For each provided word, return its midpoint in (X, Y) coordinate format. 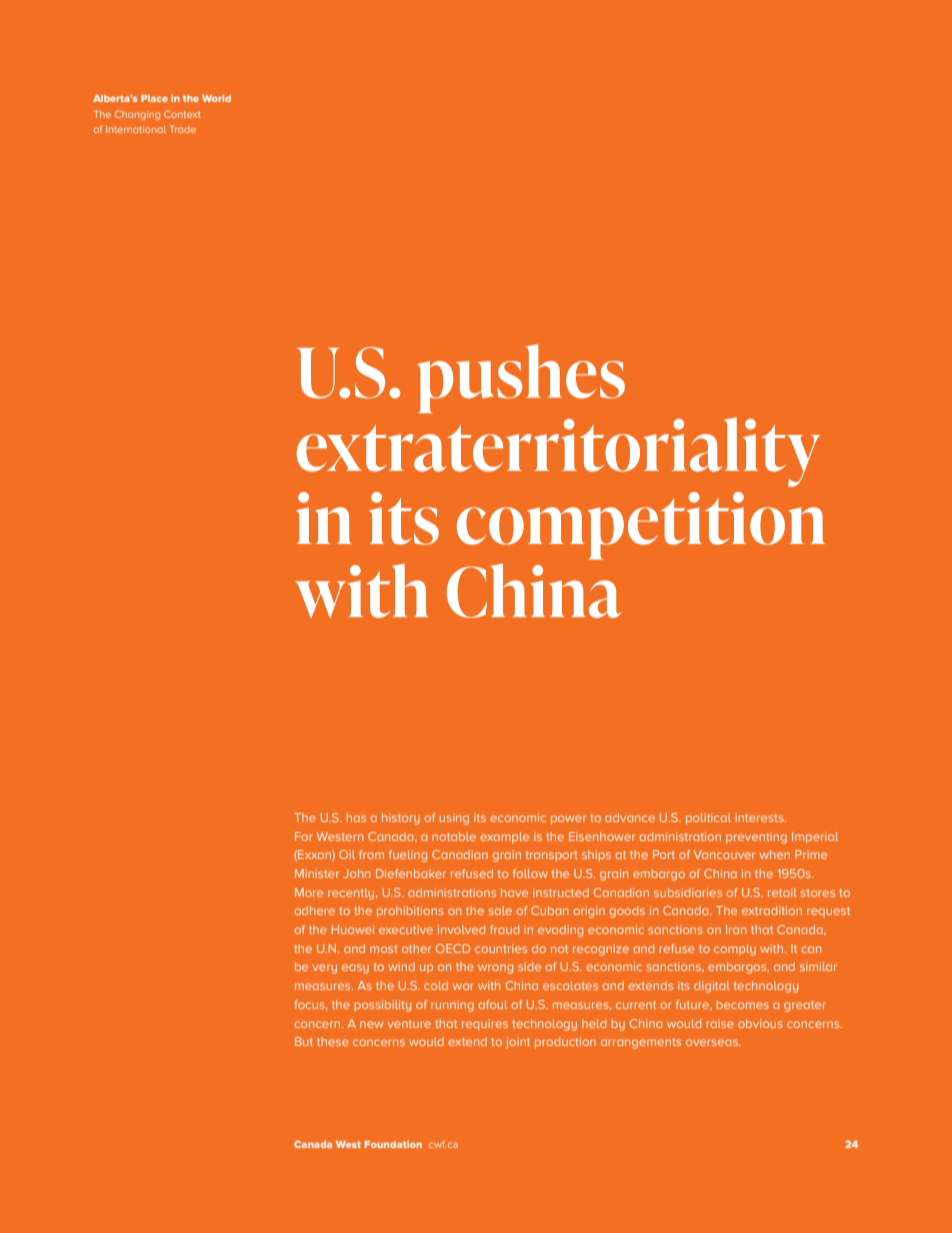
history (401, 819)
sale (500, 910)
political (708, 819)
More (309, 892)
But (304, 1041)
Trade (183, 129)
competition (641, 526)
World (216, 98)
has (356, 817)
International (136, 129)
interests (760, 817)
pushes (521, 378)
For (304, 836)
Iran (736, 929)
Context (182, 114)
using (454, 819)
